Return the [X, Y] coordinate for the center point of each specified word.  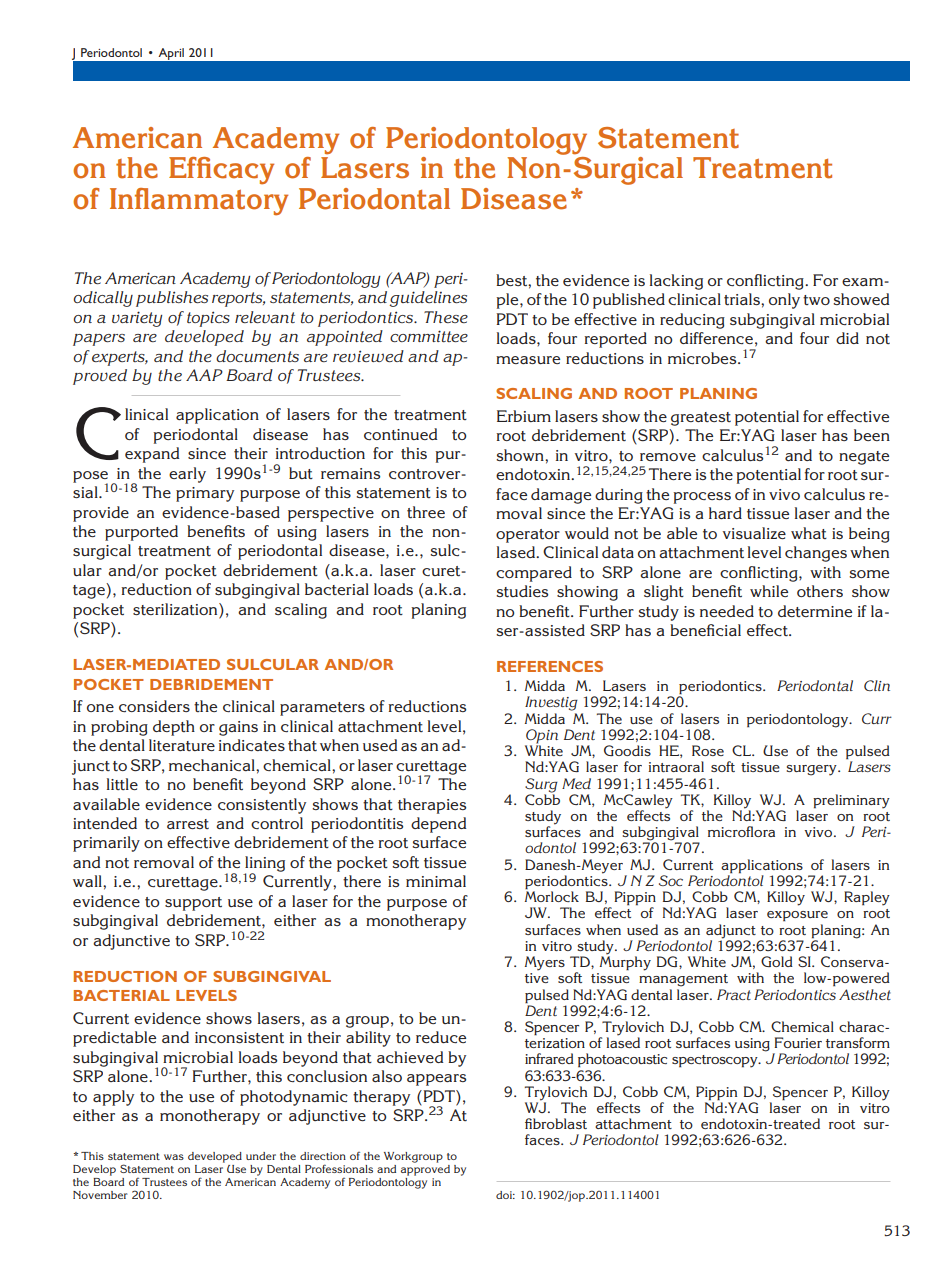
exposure [797, 916]
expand [152, 455]
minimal [436, 881]
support [193, 904]
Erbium [524, 416]
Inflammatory [199, 202]
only [784, 301]
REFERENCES [550, 666]
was [174, 1157]
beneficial [705, 630]
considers [154, 706]
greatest [701, 419]
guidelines [428, 299]
